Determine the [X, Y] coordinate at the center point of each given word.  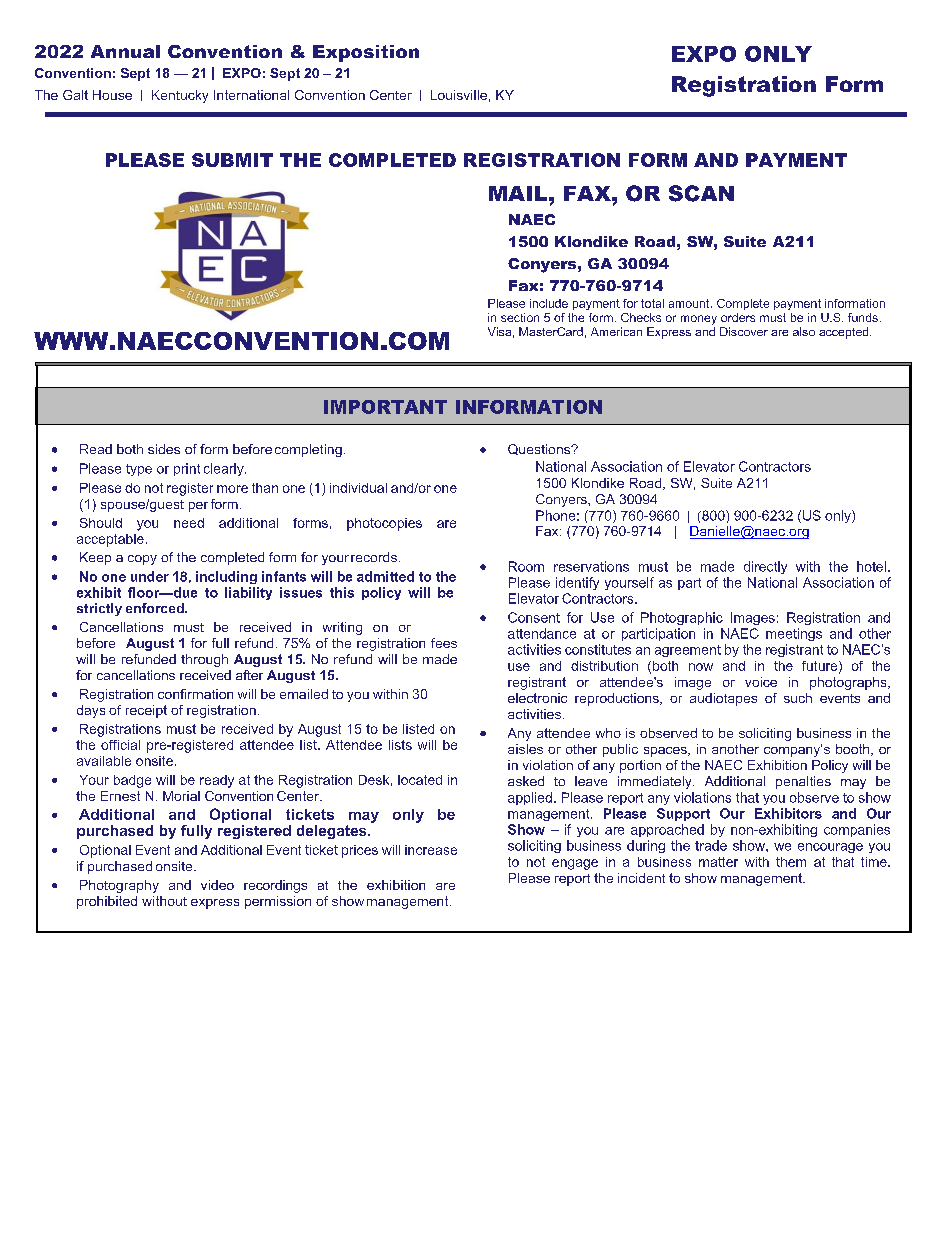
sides [164, 449]
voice [761, 682]
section [520, 317]
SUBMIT [232, 160]
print [187, 469]
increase [431, 850]
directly [765, 567]
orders [738, 317]
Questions [540, 449]
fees [444, 643]
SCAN [701, 193]
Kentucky [180, 96]
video [217, 885]
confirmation [195, 694]
